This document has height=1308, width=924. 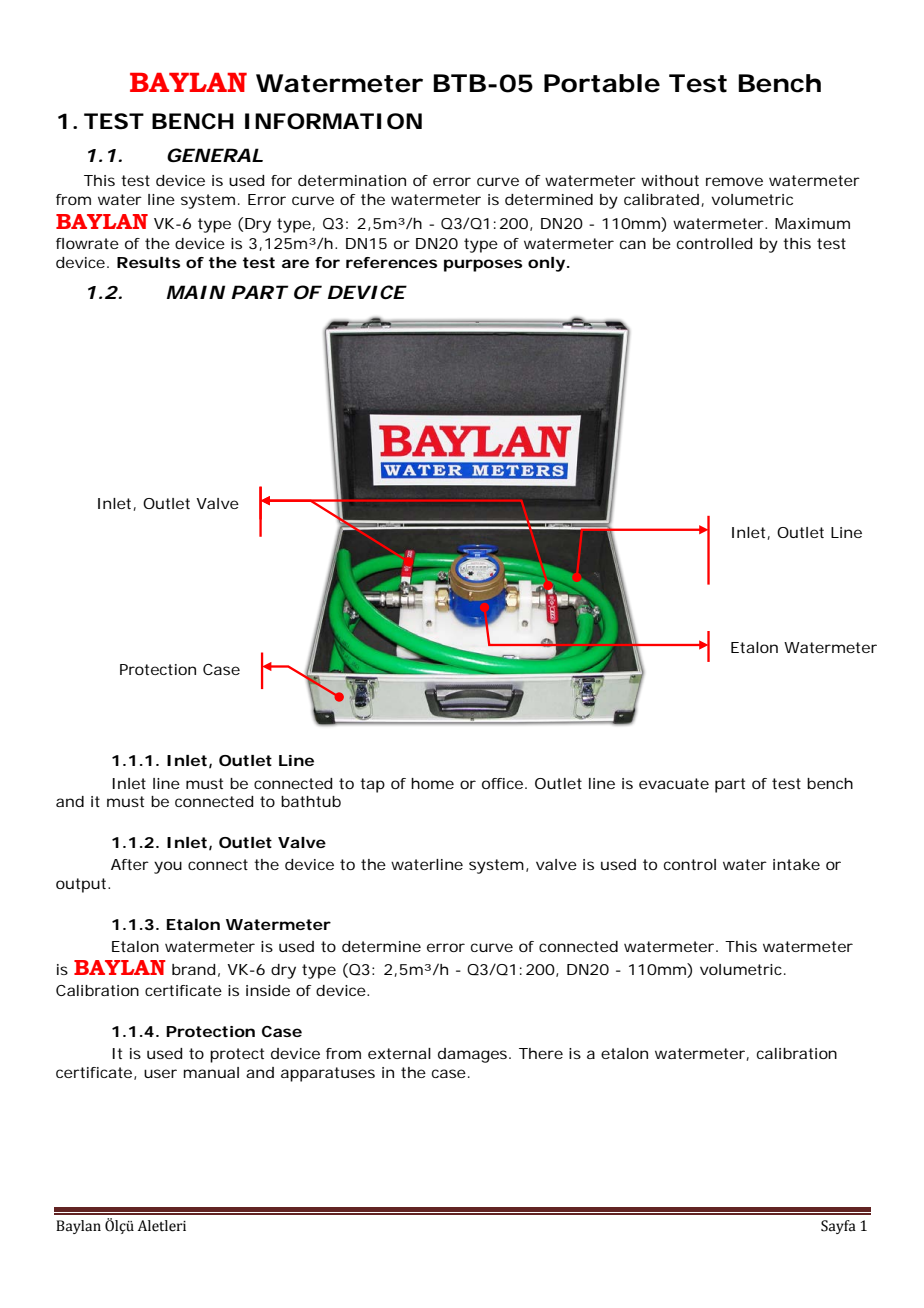 I want to click on home, so click(x=432, y=783).
